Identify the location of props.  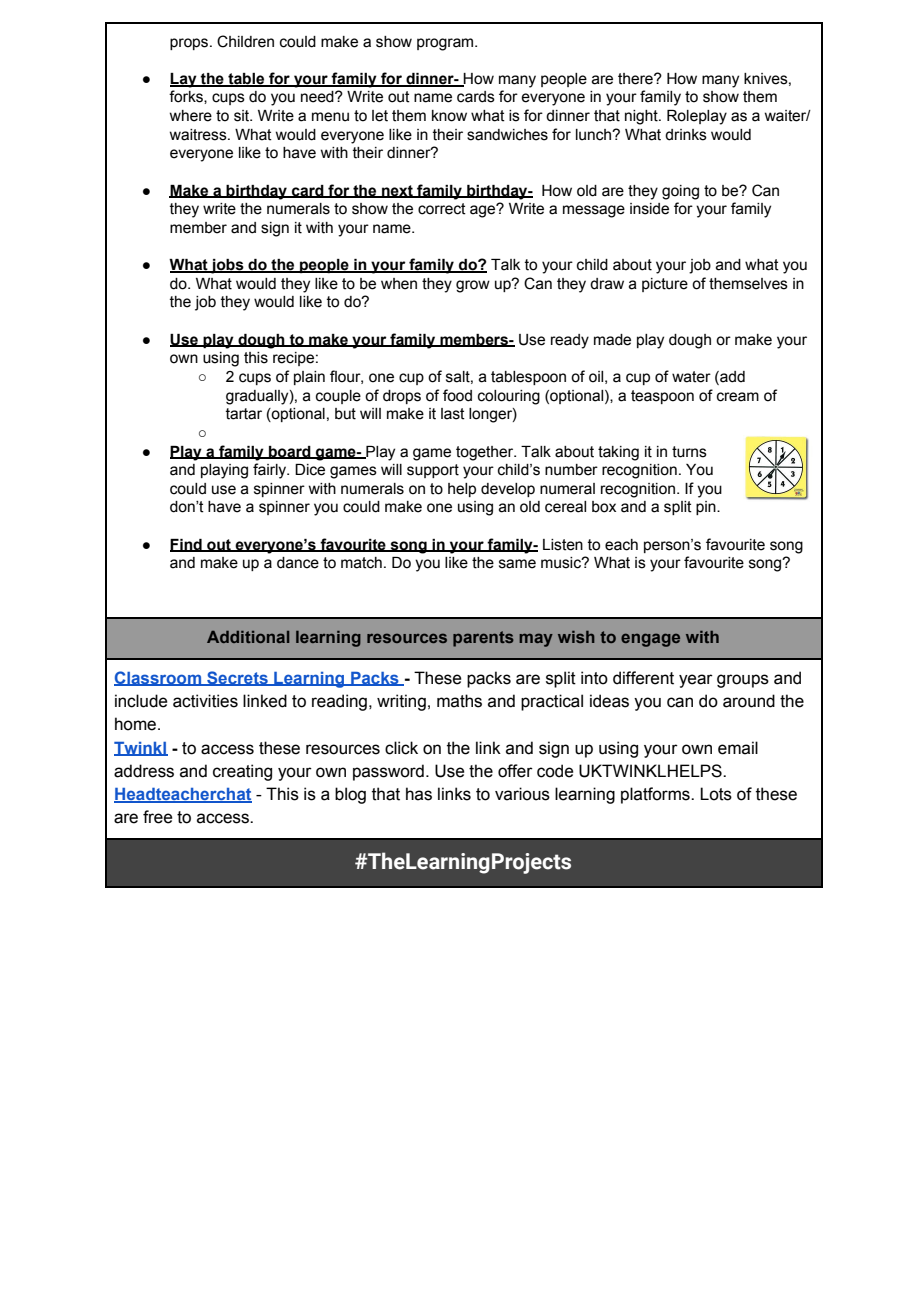
(190, 44).
